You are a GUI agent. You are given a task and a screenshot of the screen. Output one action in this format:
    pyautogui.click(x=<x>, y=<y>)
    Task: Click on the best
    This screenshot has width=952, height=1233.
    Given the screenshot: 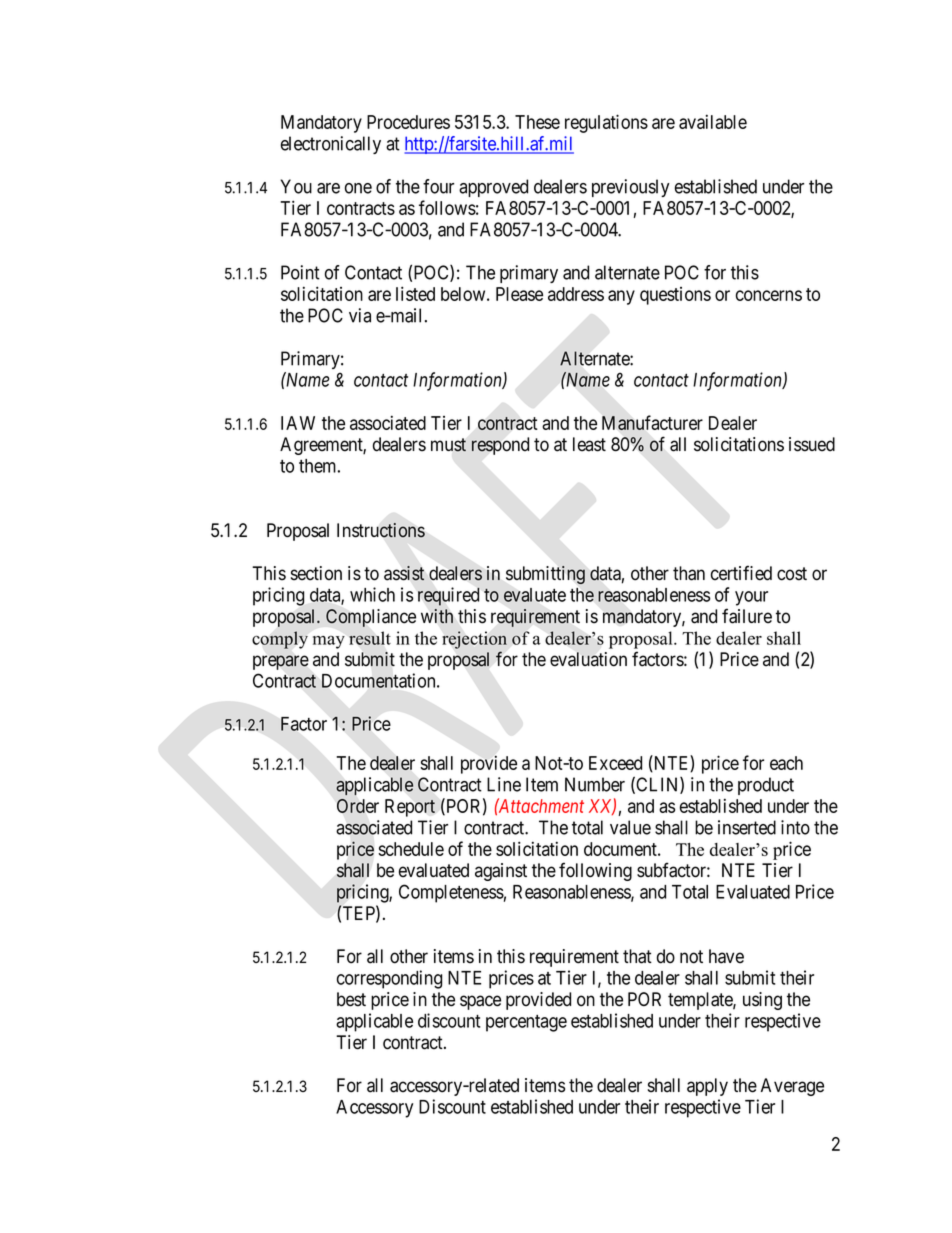 What is the action you would take?
    pyautogui.click(x=351, y=999)
